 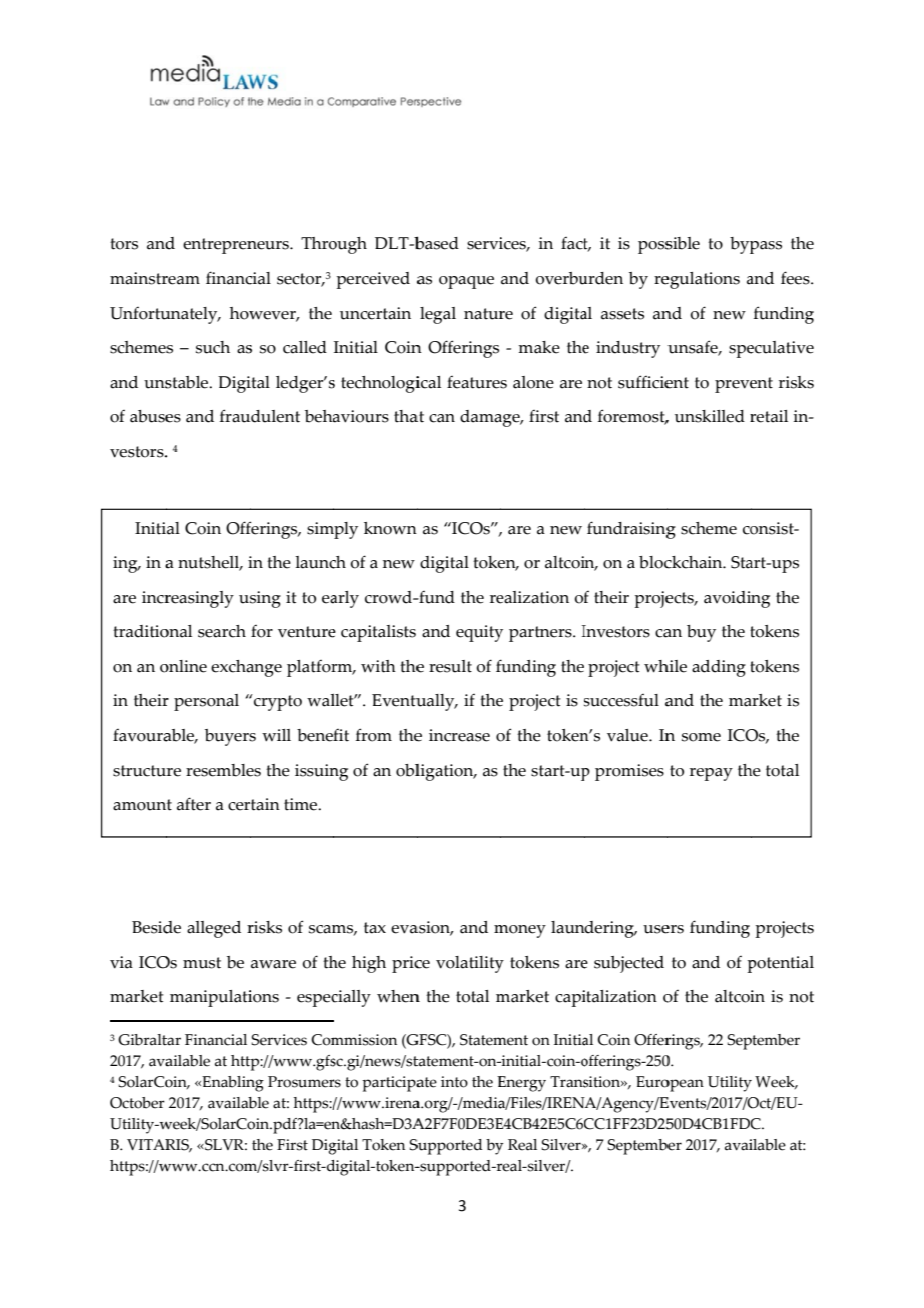 What do you see at coordinates (442, 418) in the document?
I see `can` at bounding box center [442, 418].
